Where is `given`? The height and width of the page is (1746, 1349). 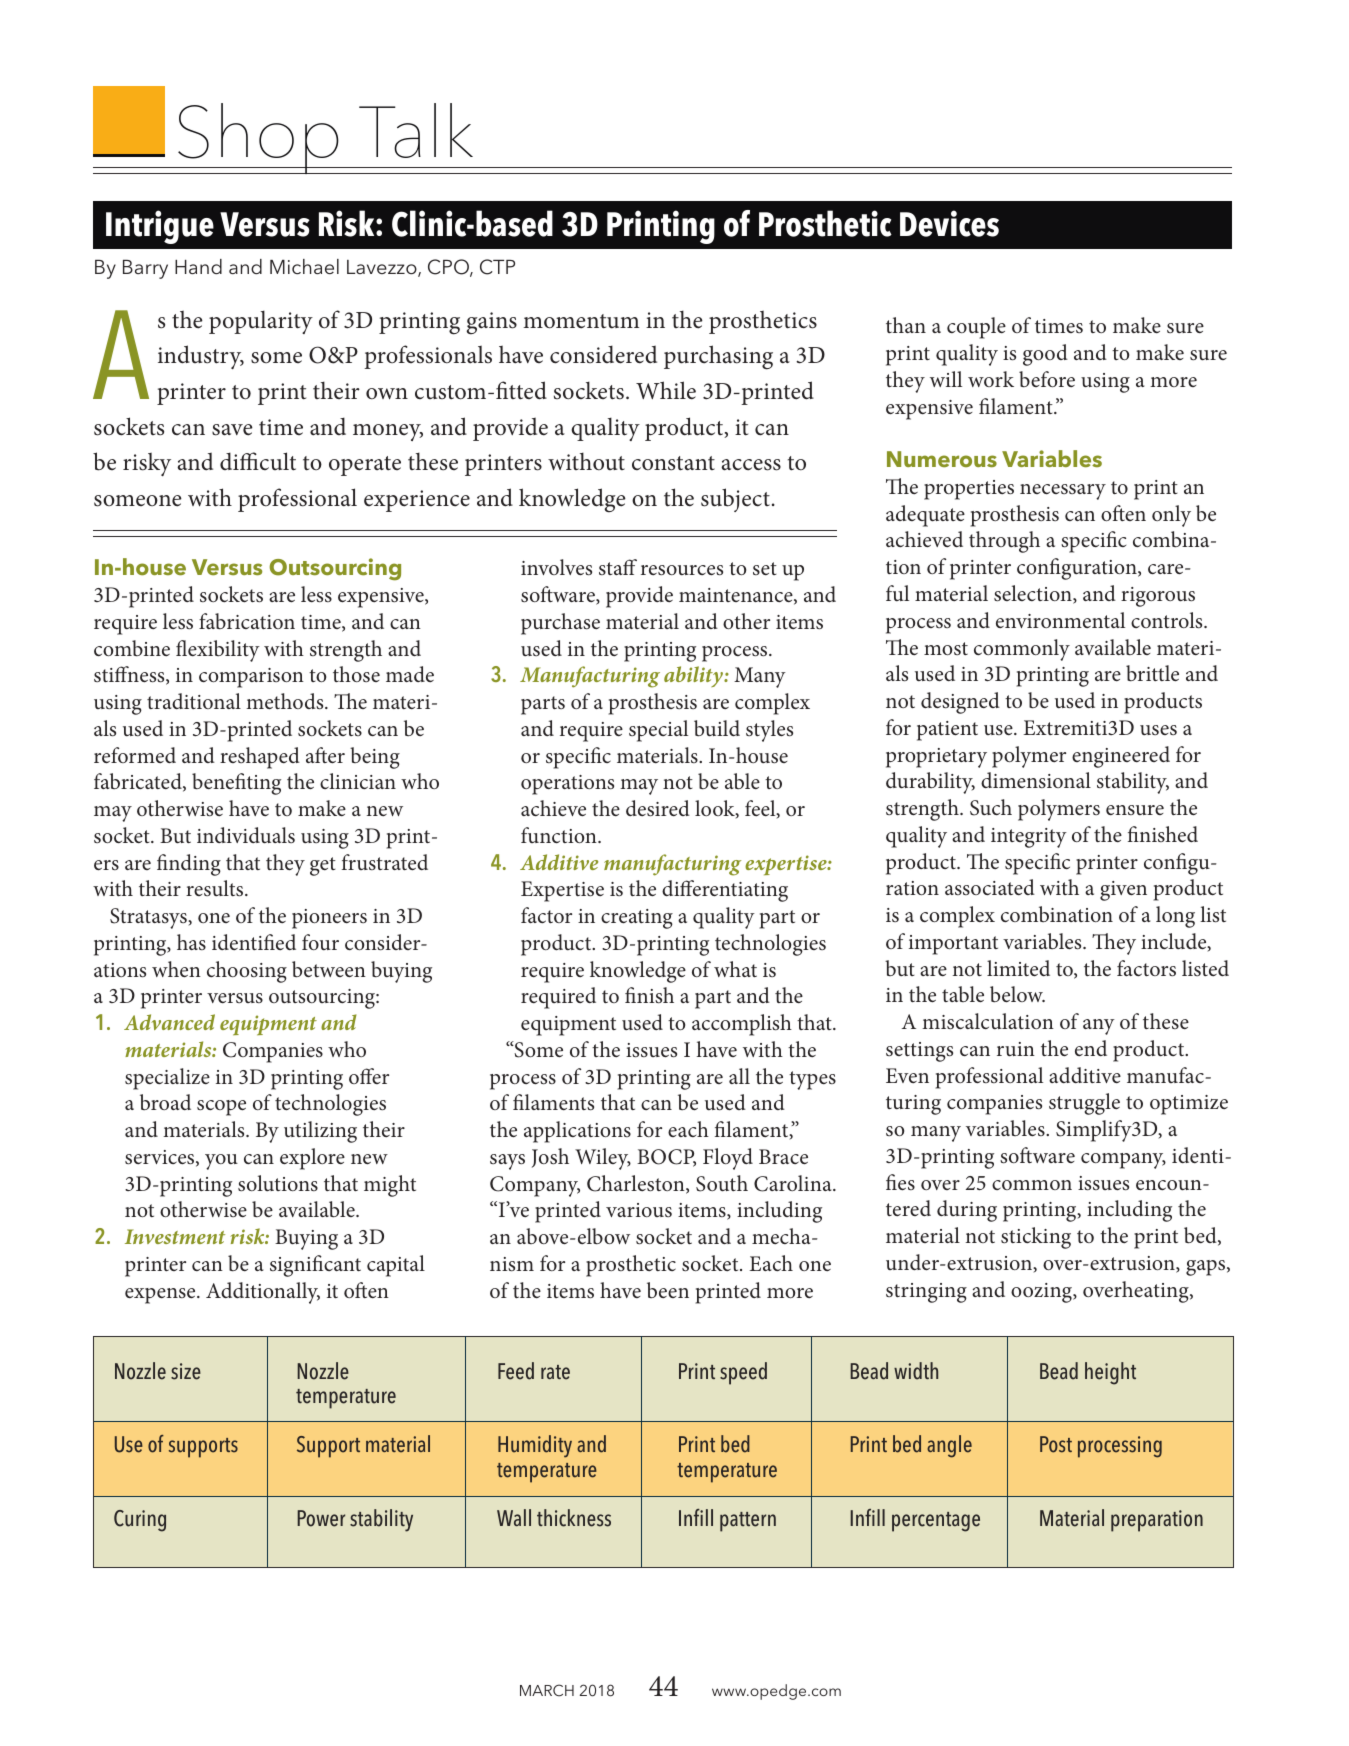
given is located at coordinates (1123, 891).
